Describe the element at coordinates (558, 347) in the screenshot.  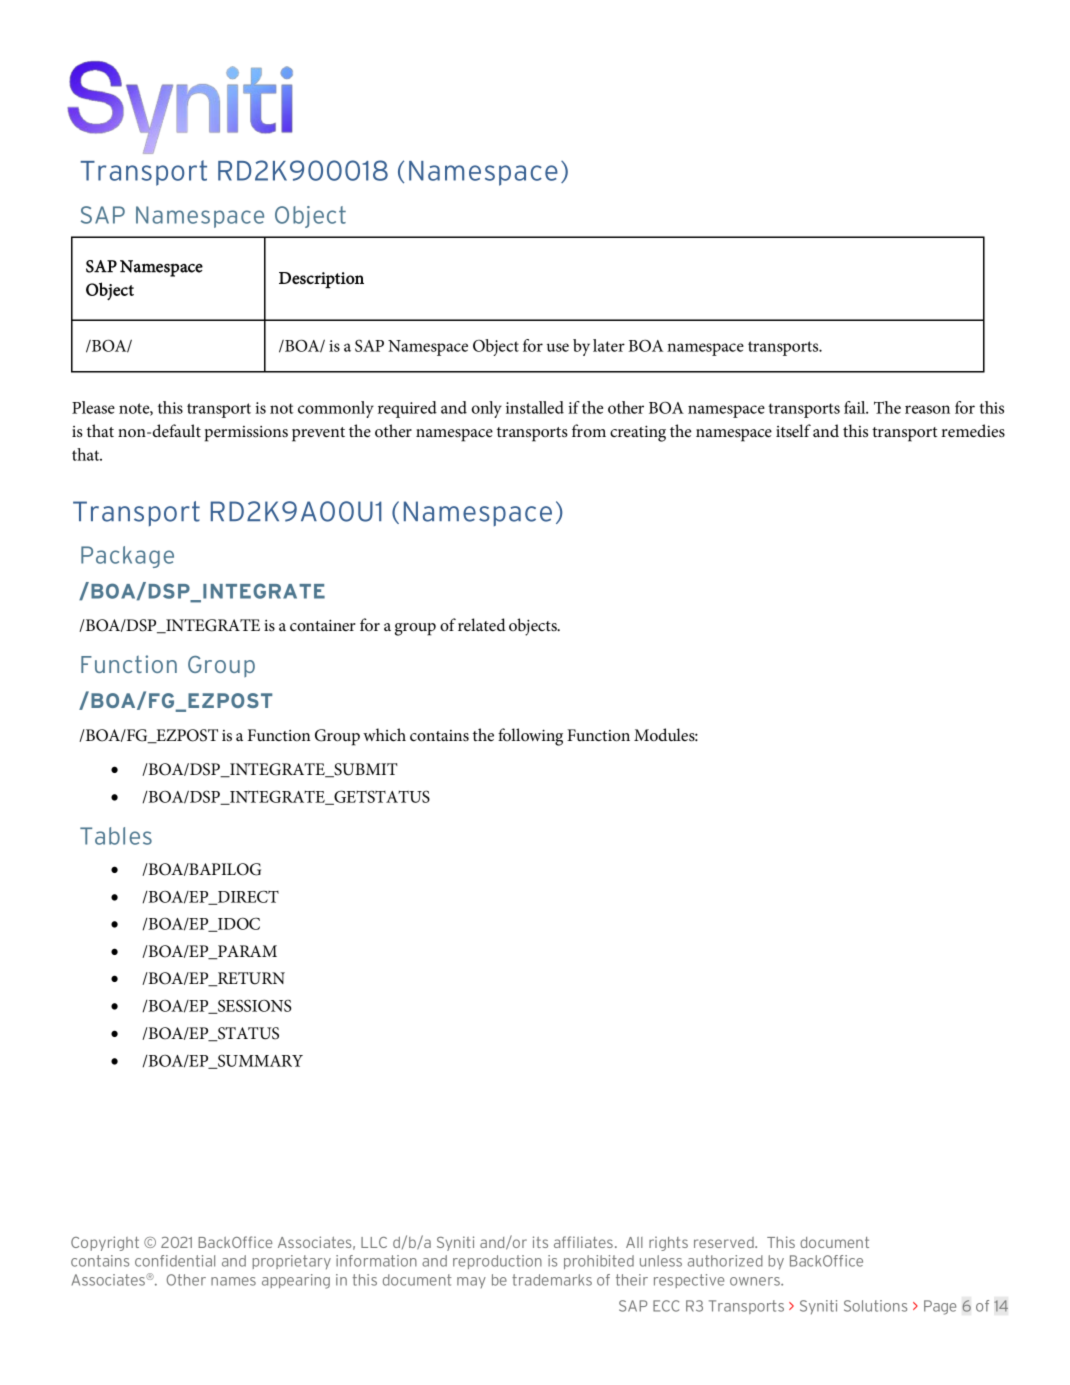
I see `use` at that location.
